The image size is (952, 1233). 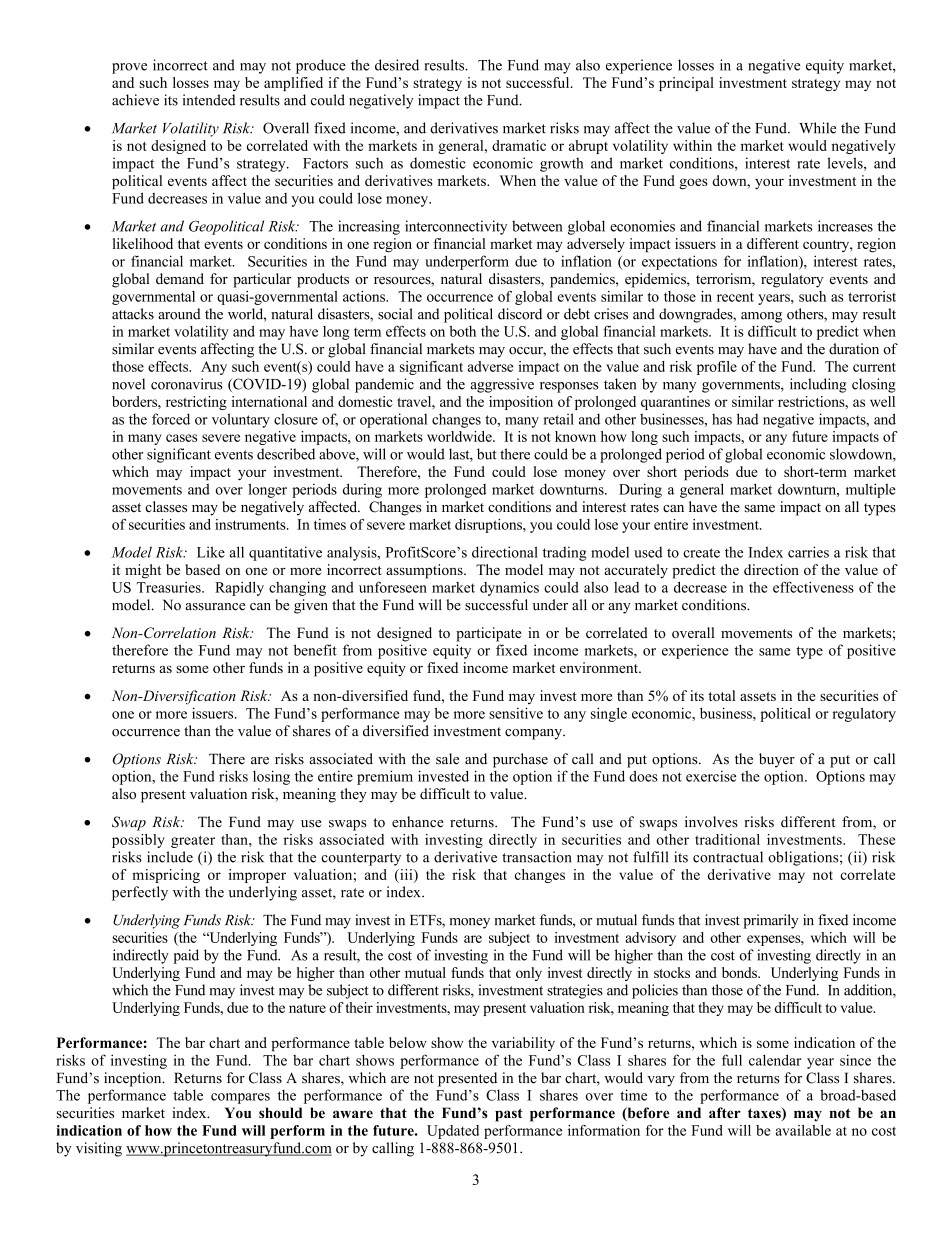 I want to click on buyer, so click(x=777, y=760).
